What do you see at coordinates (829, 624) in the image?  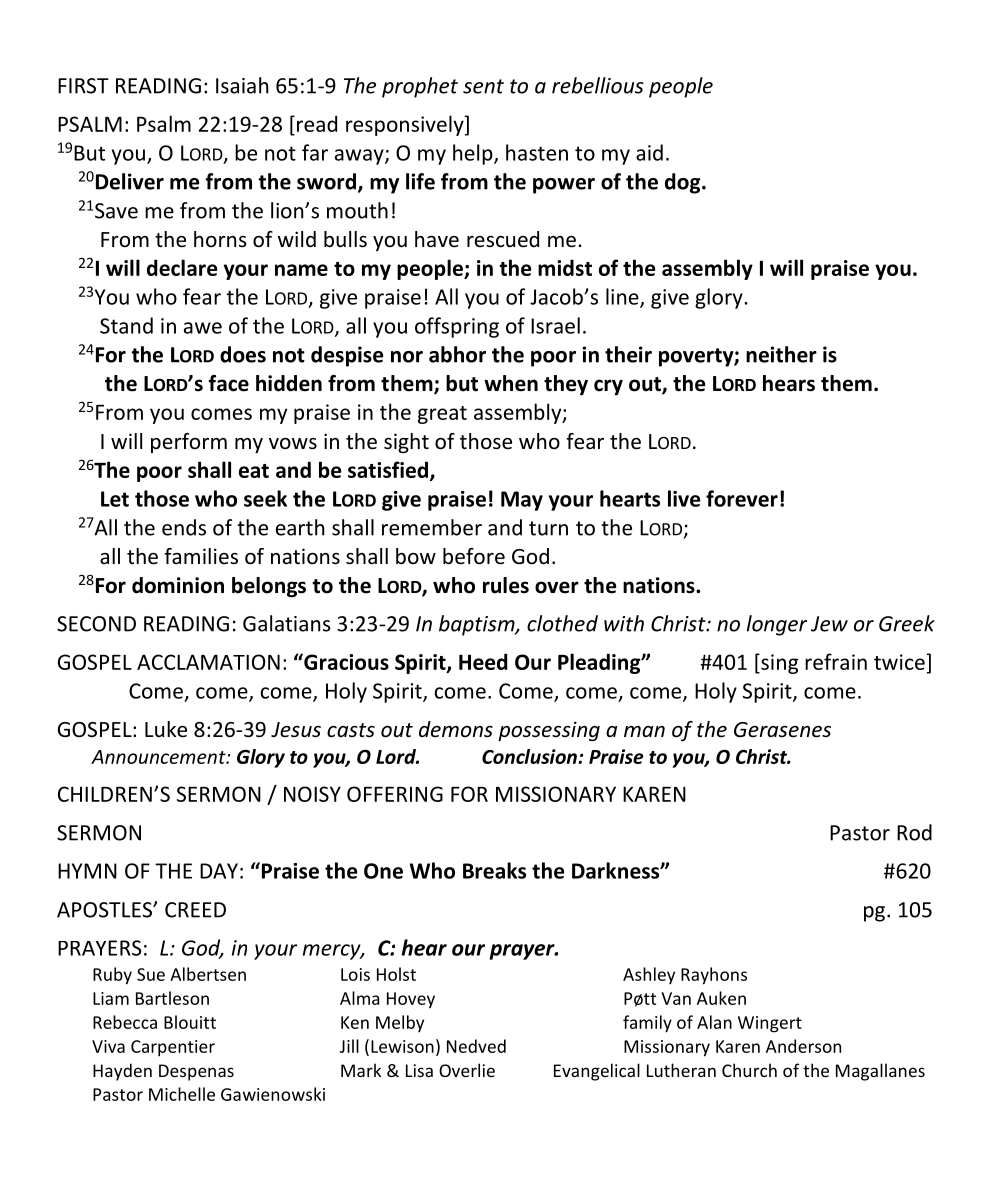 I see `Jew` at bounding box center [829, 624].
